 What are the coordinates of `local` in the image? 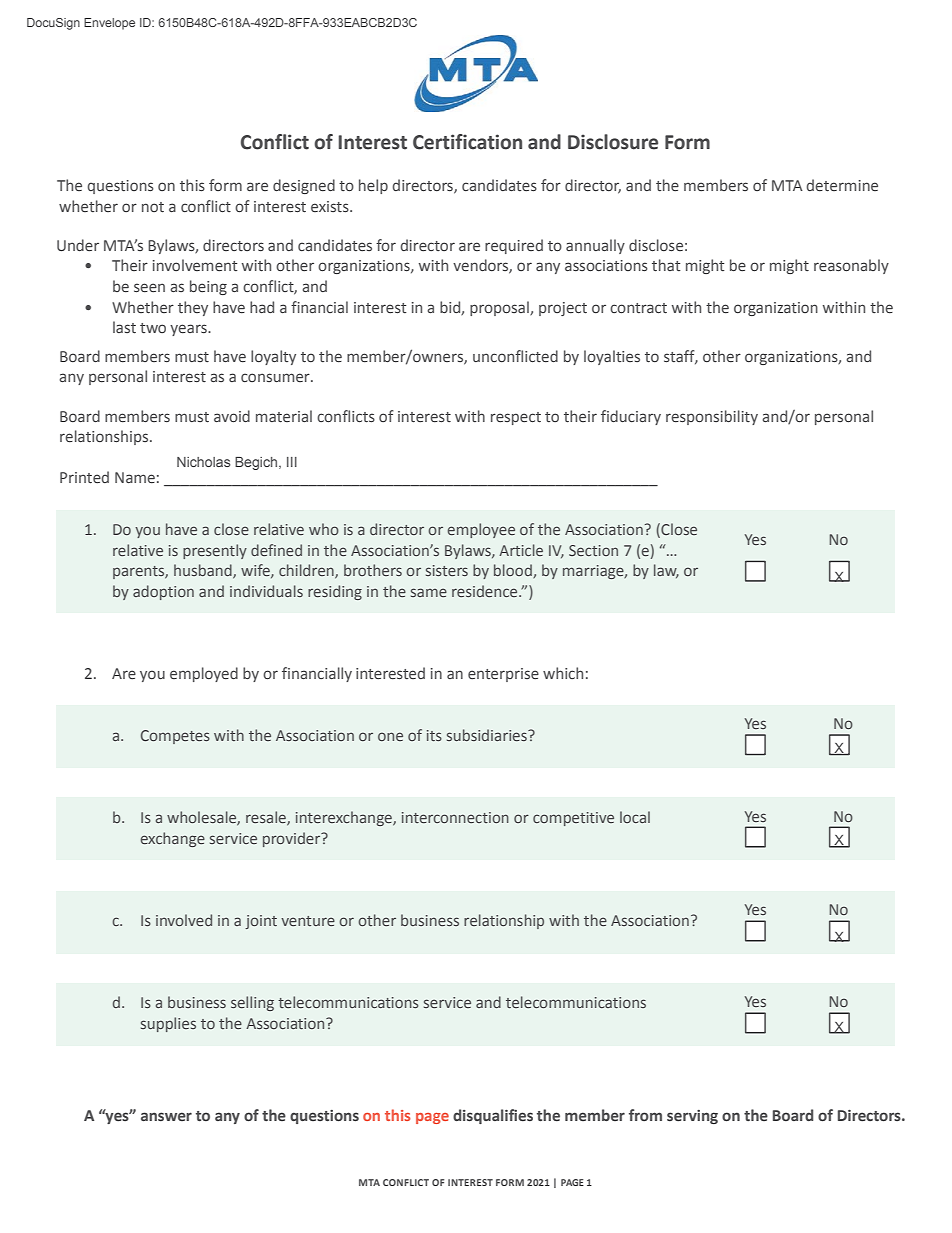 It's located at (635, 817).
